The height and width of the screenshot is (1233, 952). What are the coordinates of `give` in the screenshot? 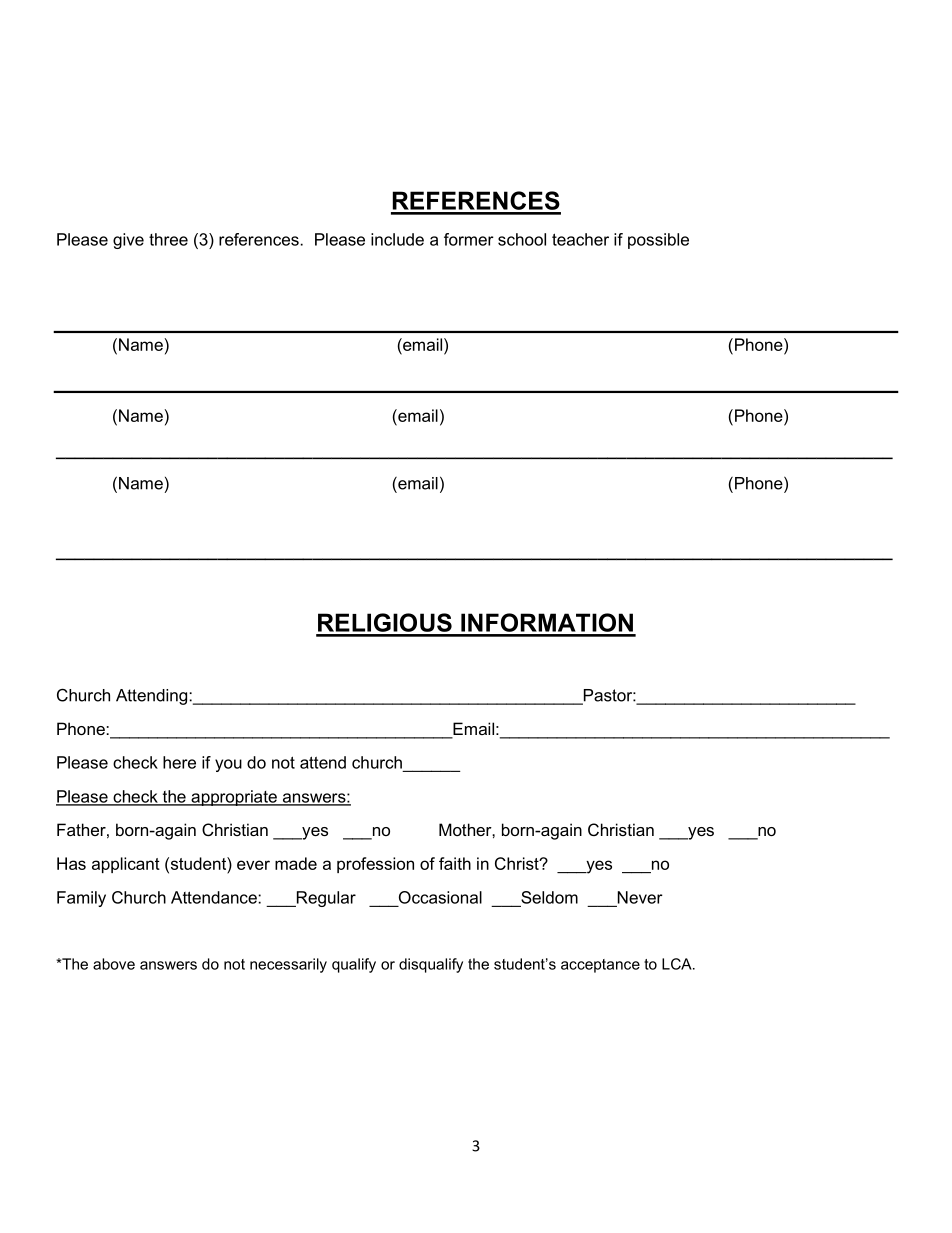 It's located at (128, 241).
